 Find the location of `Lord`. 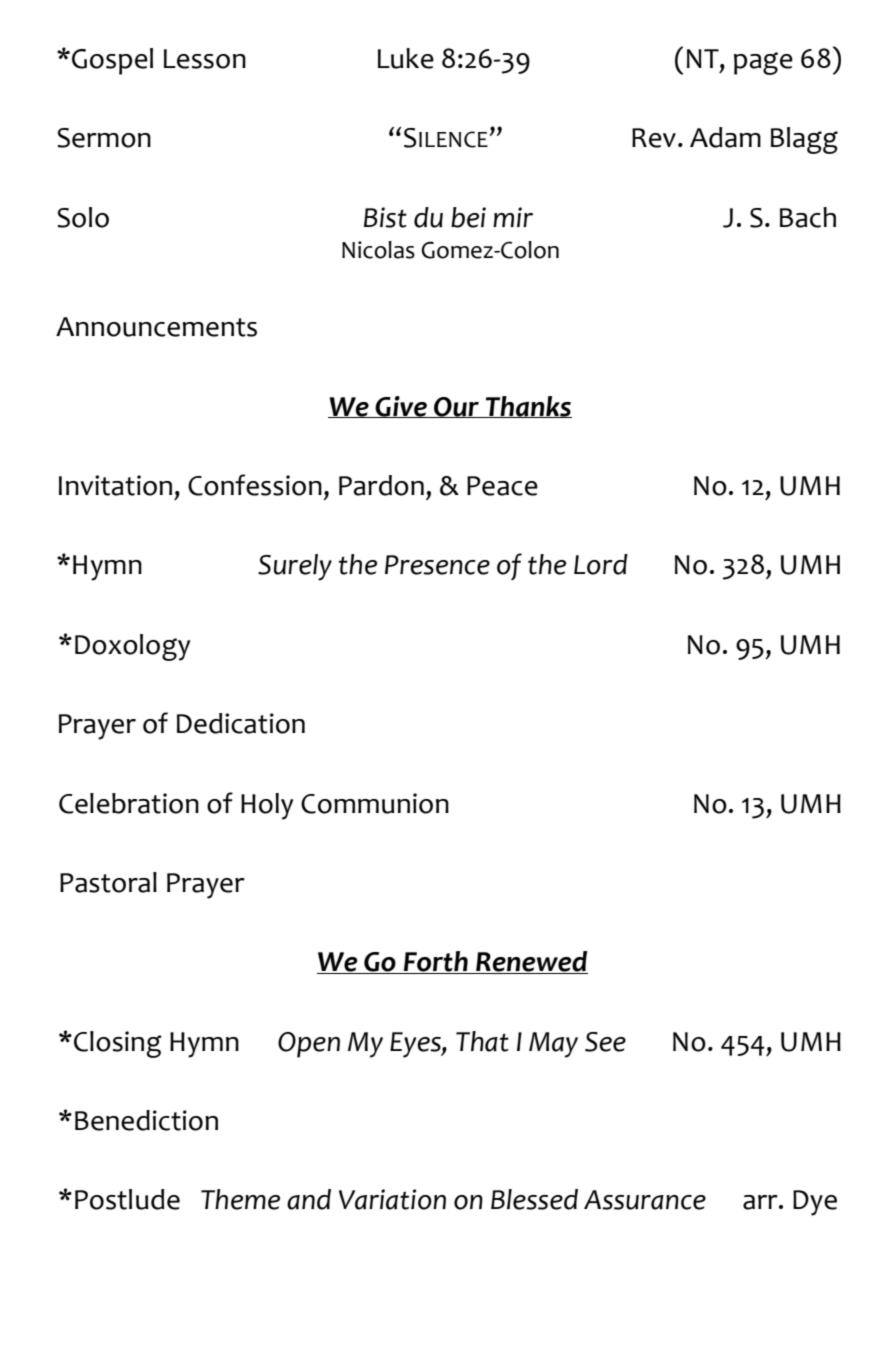

Lord is located at coordinates (601, 564).
